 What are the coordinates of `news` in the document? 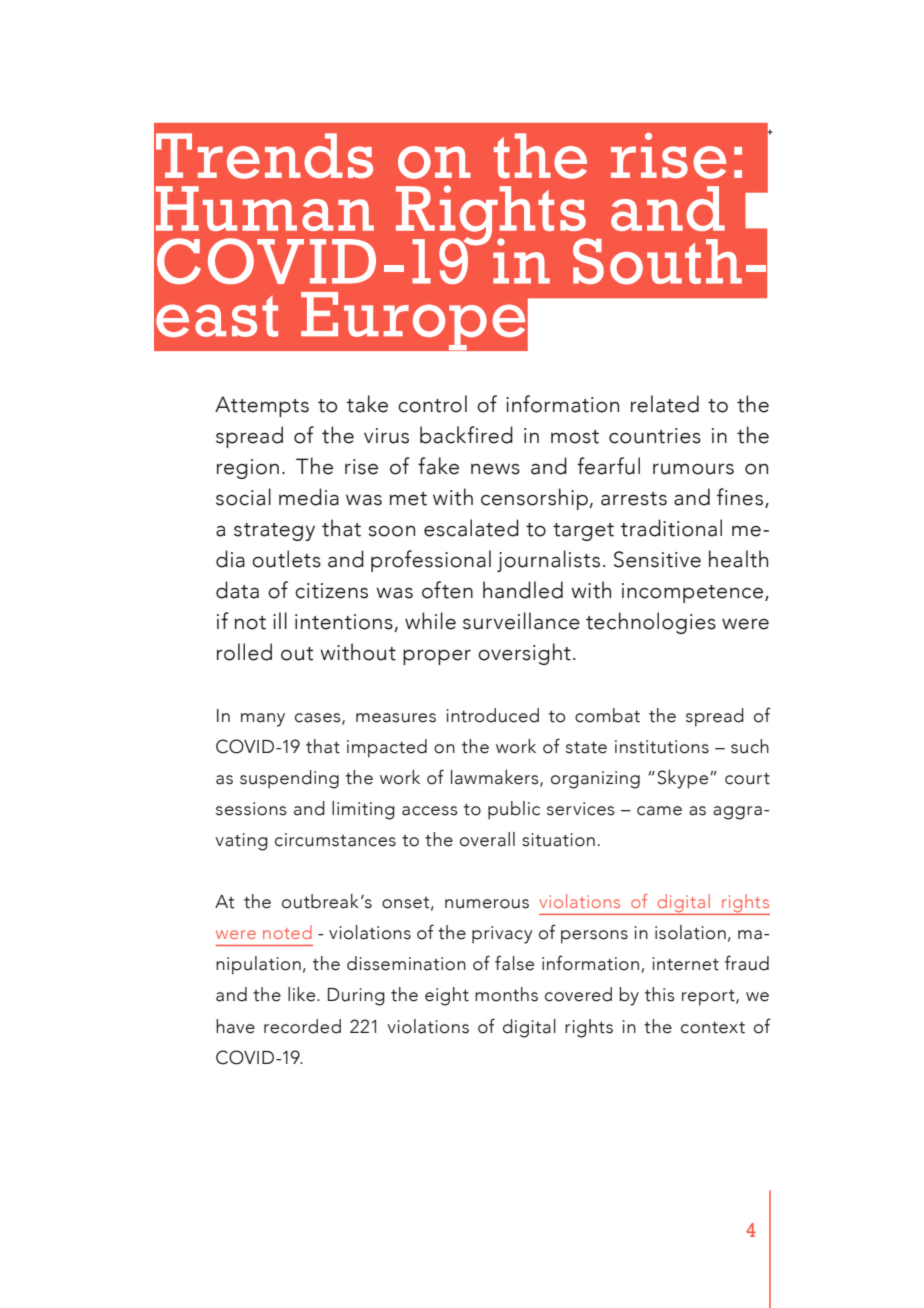 It's located at (495, 469).
